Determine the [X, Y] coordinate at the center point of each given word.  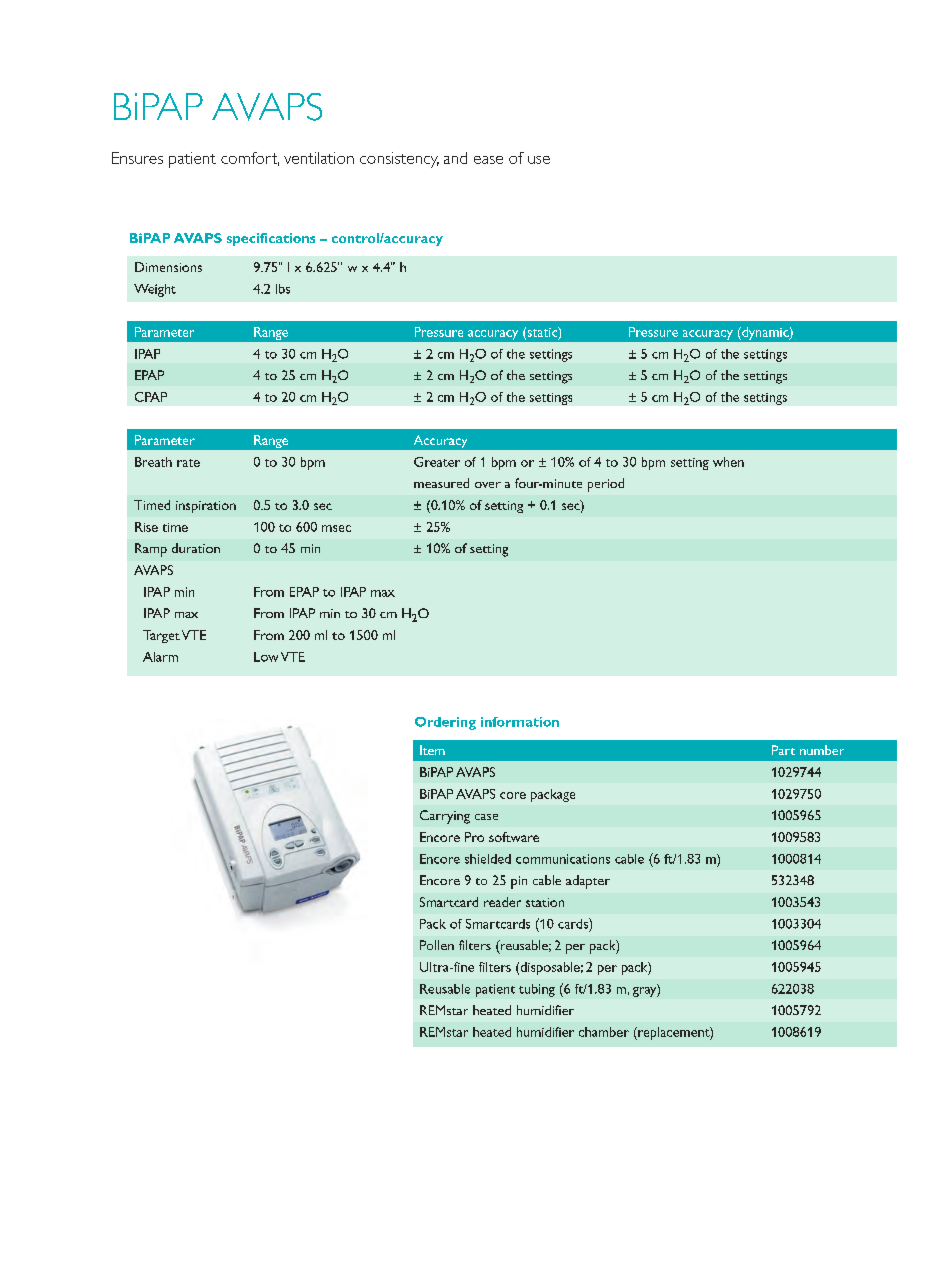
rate [188, 463]
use [539, 160]
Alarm [160, 657]
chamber [604, 1032]
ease [488, 160]
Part [783, 750]
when [728, 462]
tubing [537, 990]
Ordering [445, 723]
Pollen [437, 945]
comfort [250, 159]
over [488, 485]
